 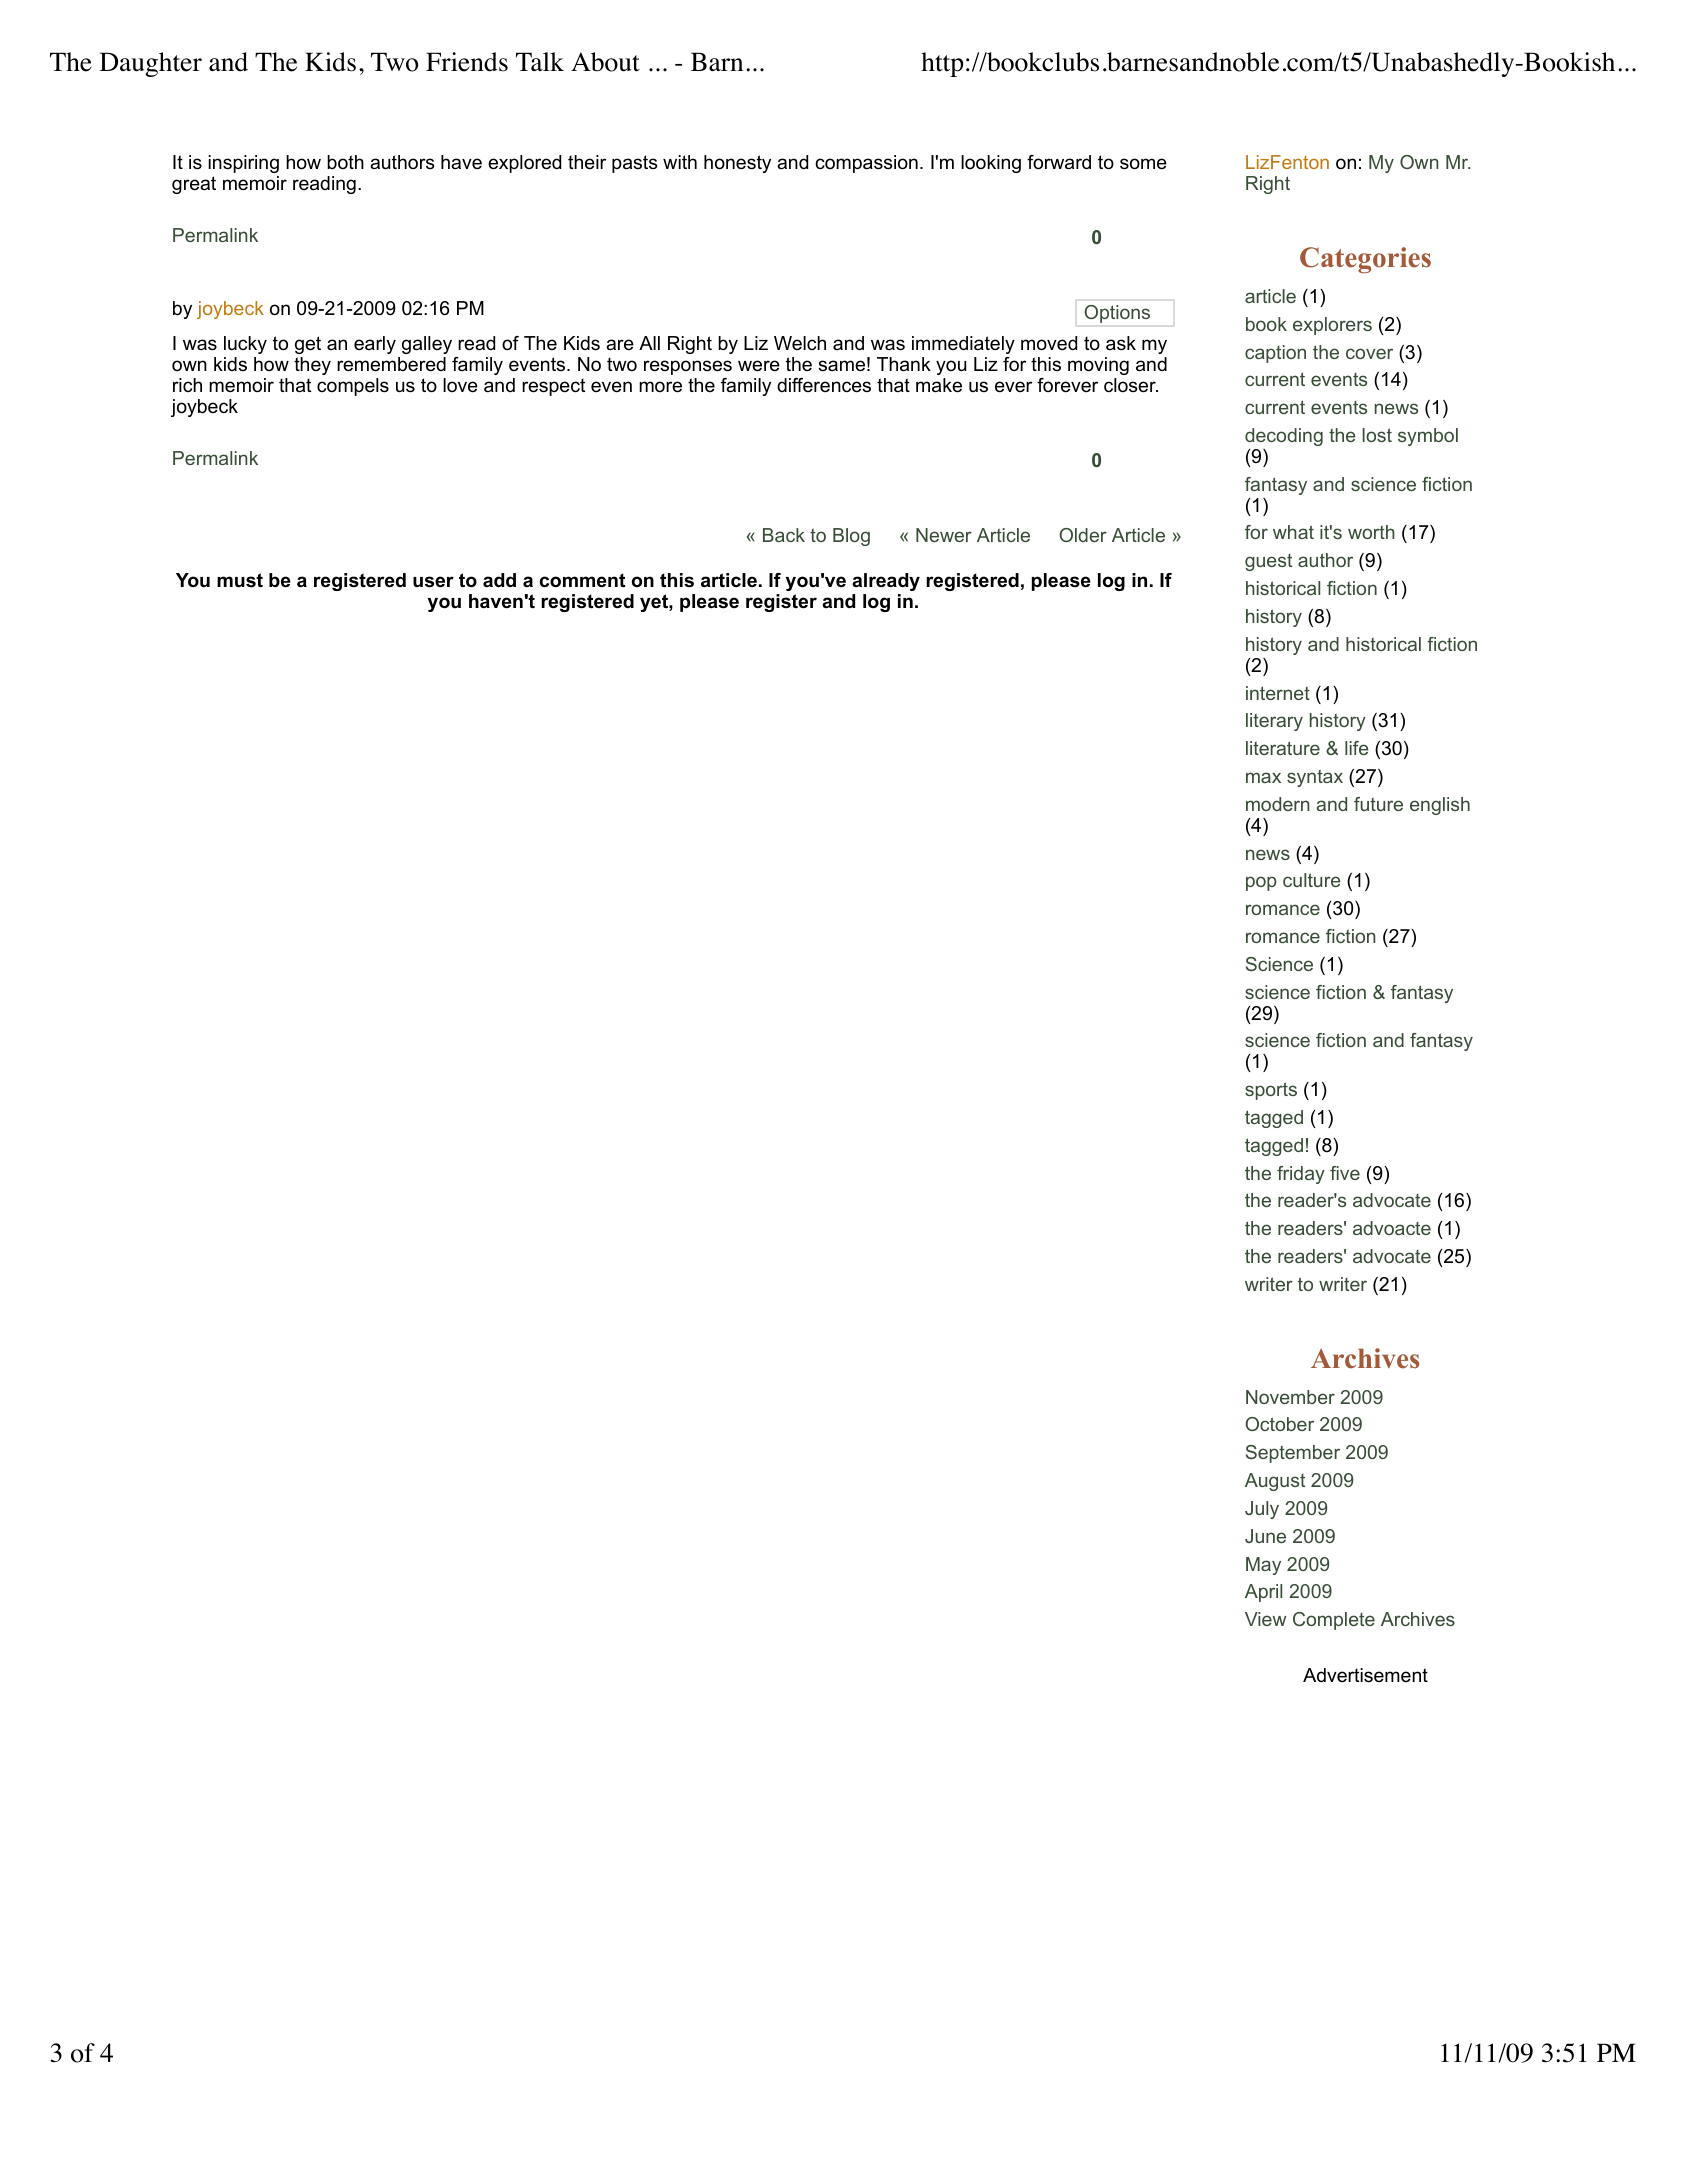 I want to click on differences, so click(x=824, y=385).
